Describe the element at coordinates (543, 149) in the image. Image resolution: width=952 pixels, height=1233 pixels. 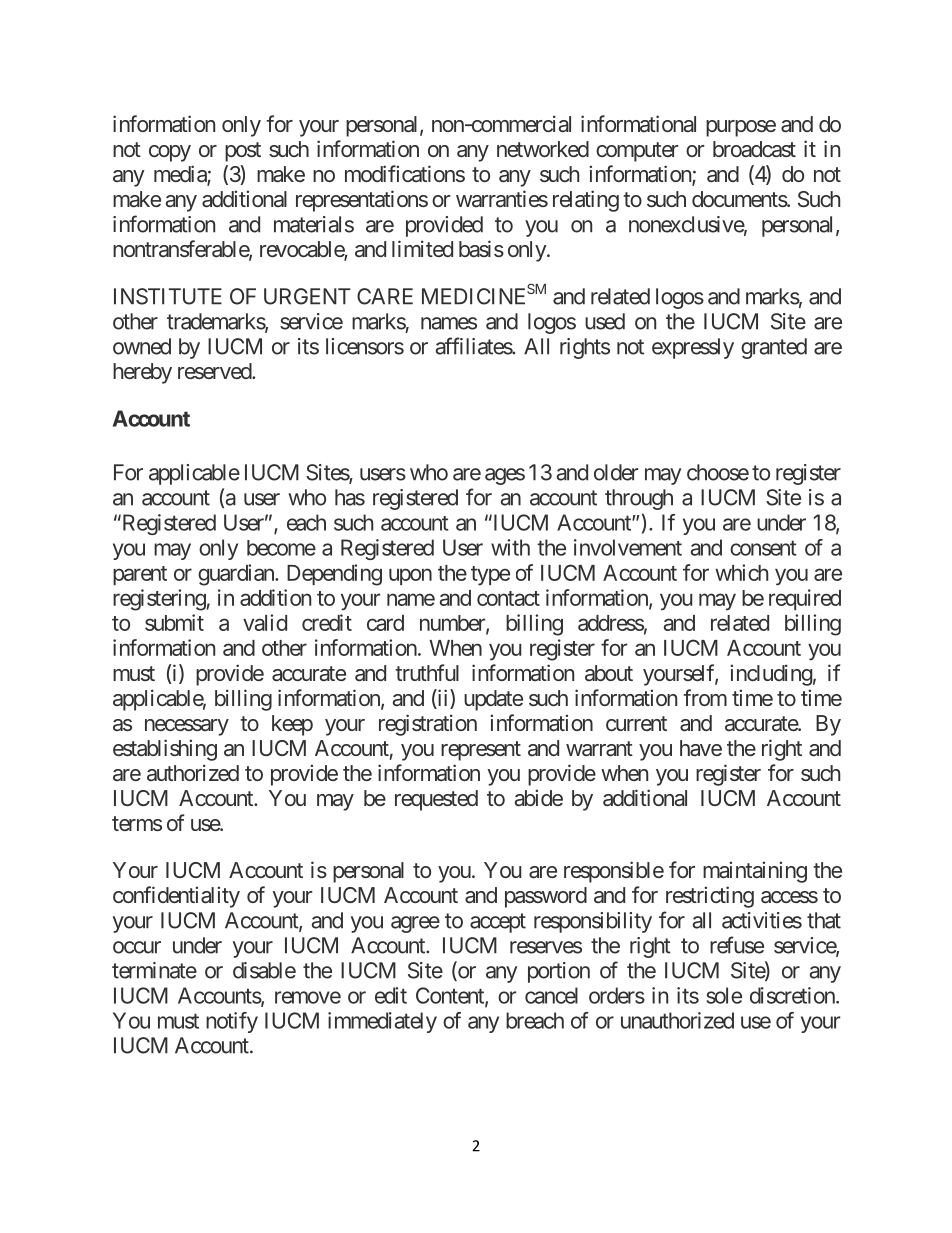
I see `networked` at that location.
